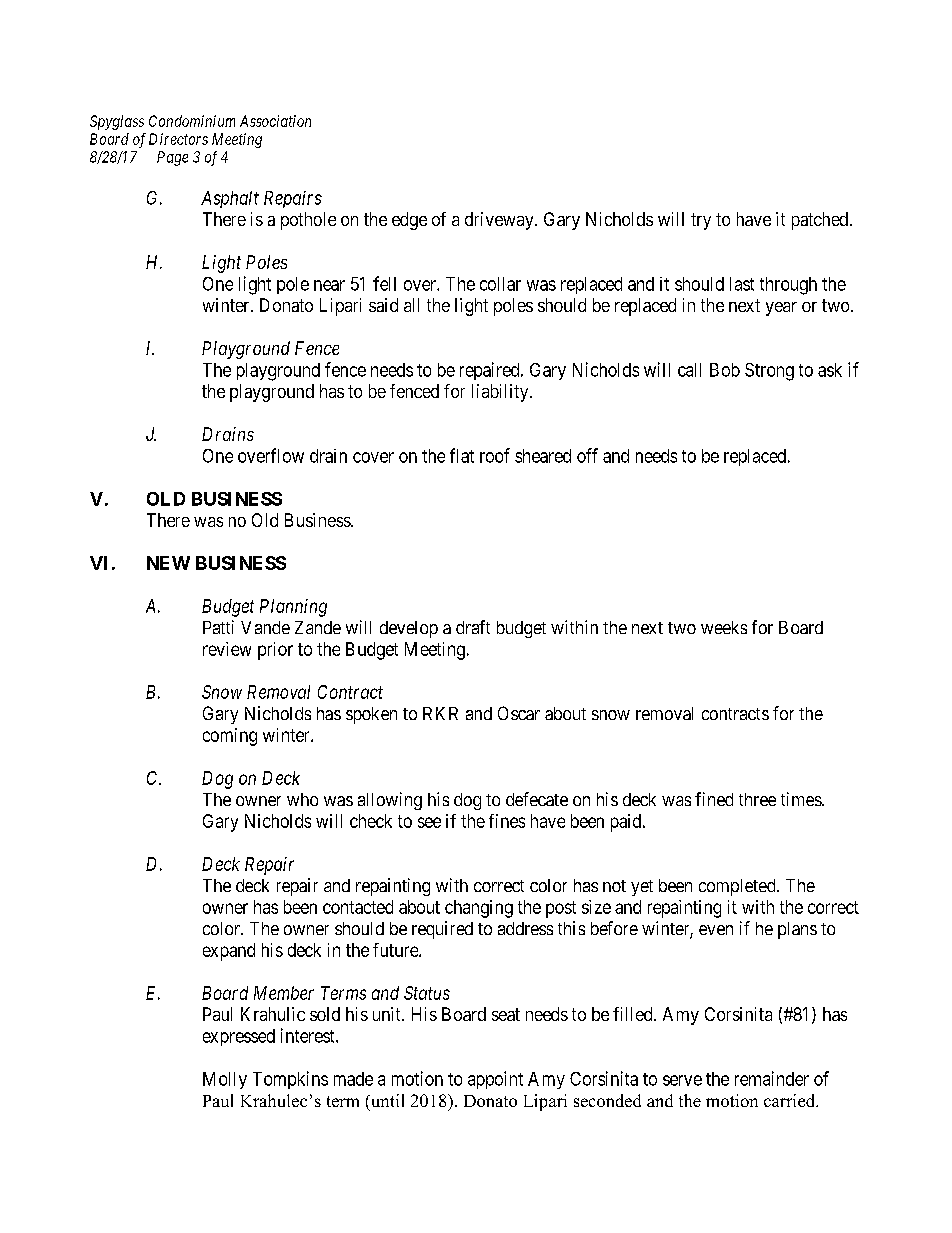 The width and height of the screenshot is (952, 1233). Describe the element at coordinates (501, 393) in the screenshot. I see `liability` at that location.
